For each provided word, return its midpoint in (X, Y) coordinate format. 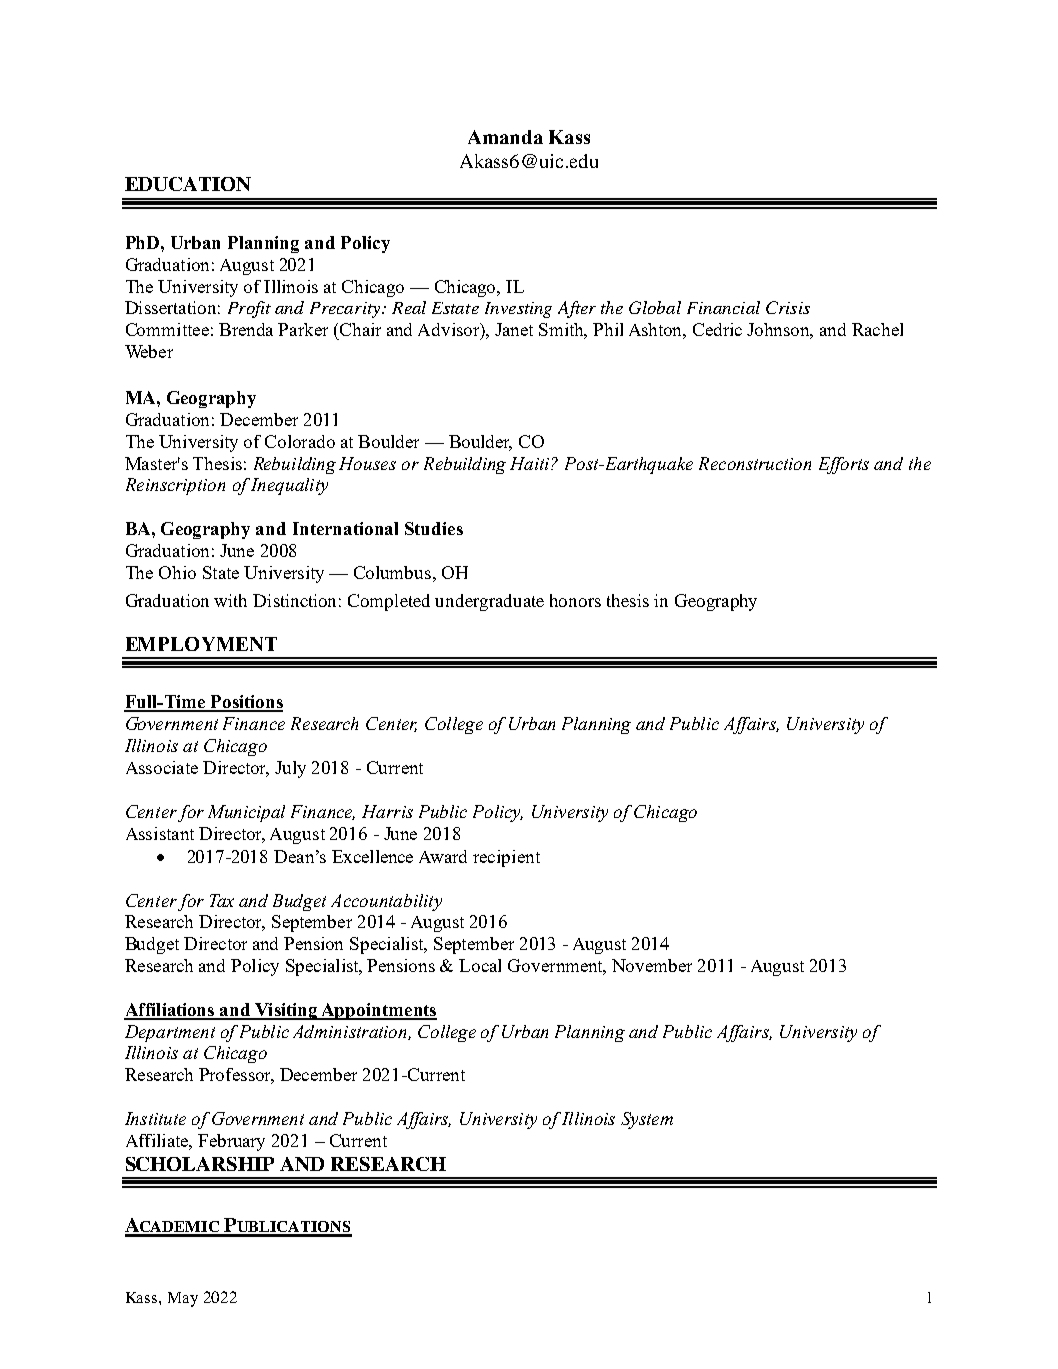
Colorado (300, 441)
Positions (245, 703)
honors (575, 600)
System (647, 1120)
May (183, 1299)
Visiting (286, 1011)
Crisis (788, 307)
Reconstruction (755, 463)
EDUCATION (188, 184)
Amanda (505, 137)
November (652, 965)
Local (480, 965)
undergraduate (489, 602)
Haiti (531, 463)
